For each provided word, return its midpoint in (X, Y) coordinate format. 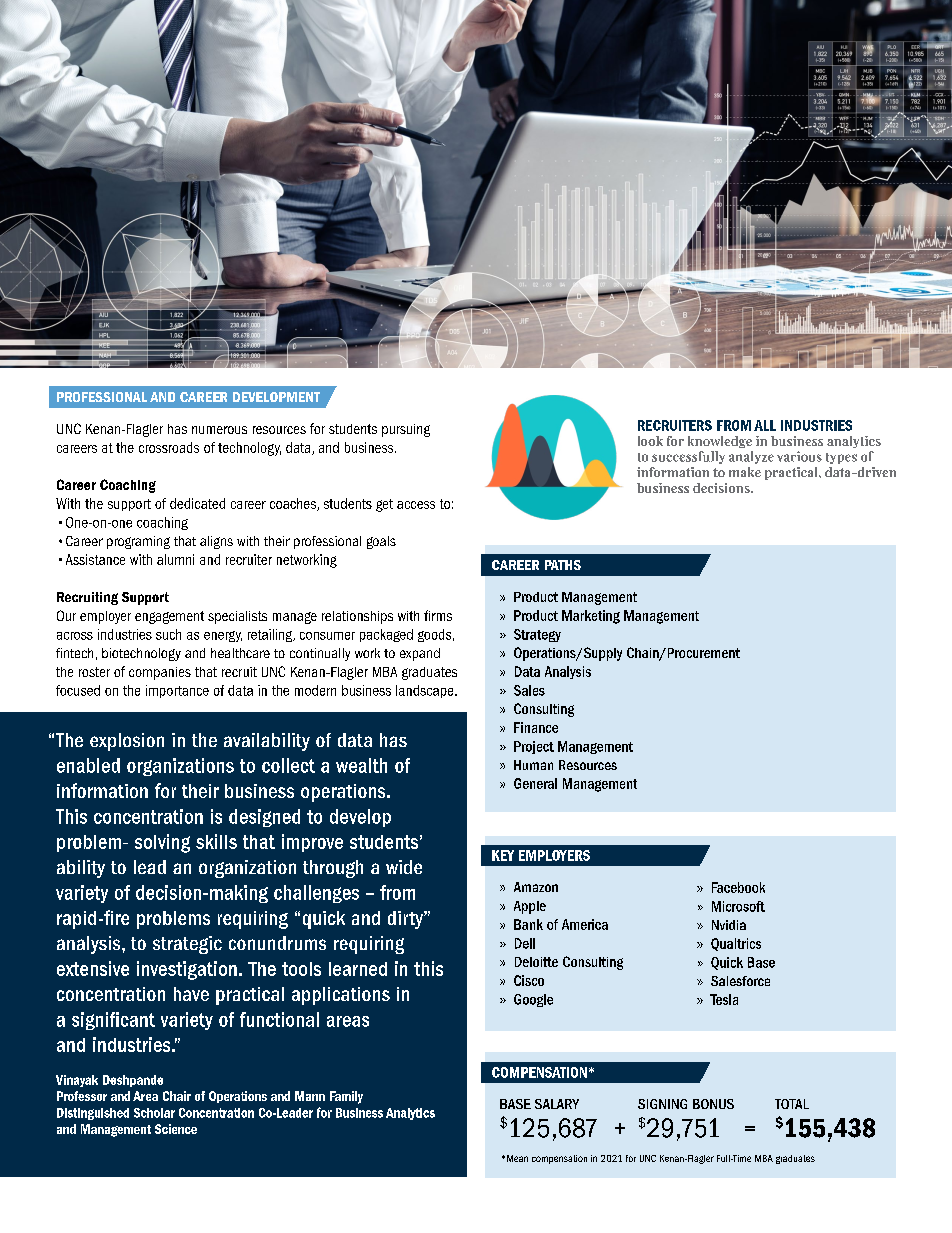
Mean (517, 1158)
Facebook (738, 887)
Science (176, 1129)
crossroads (169, 447)
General (535, 783)
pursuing (406, 430)
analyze (751, 457)
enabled (88, 765)
